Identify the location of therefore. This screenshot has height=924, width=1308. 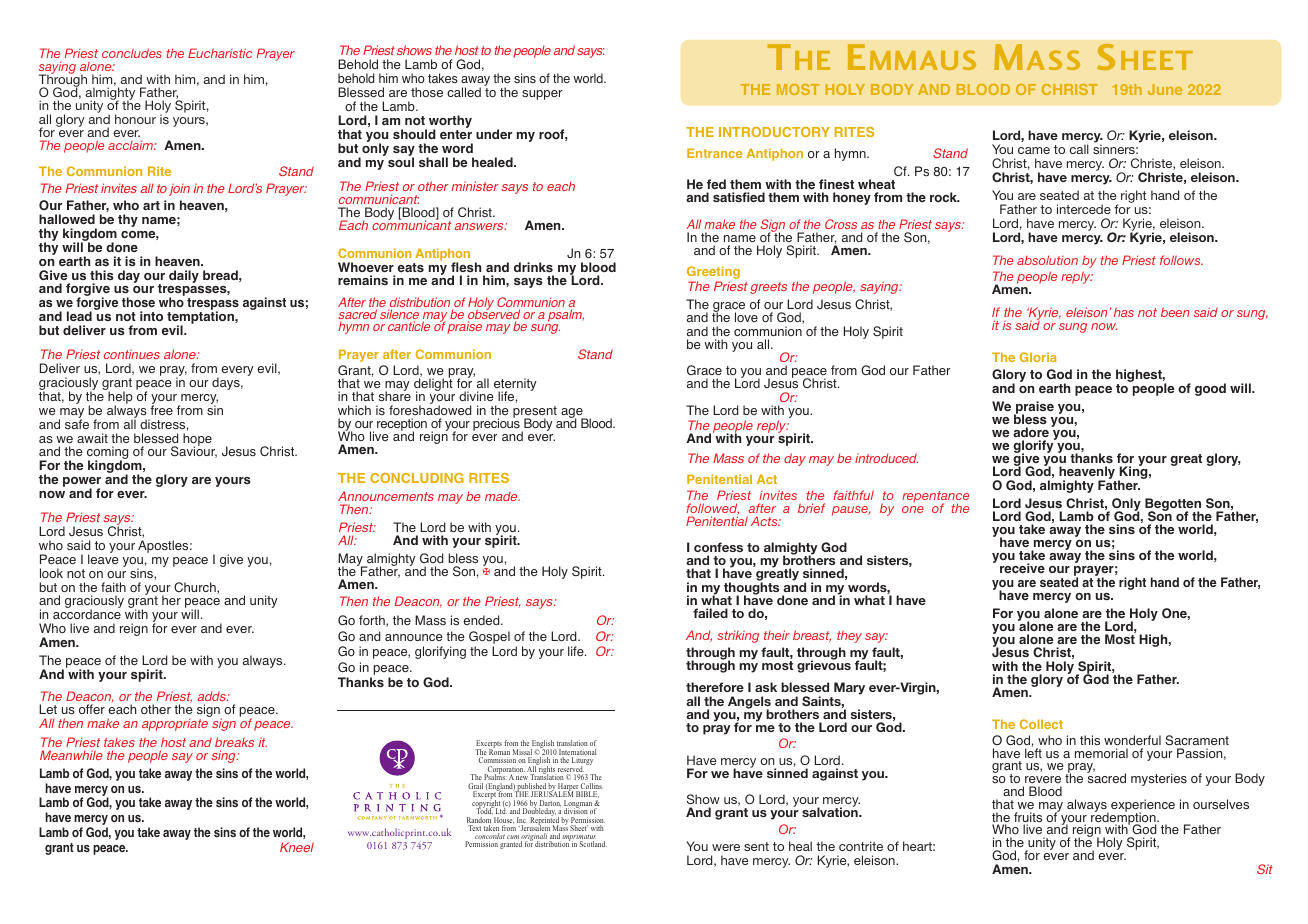
(715, 687).
